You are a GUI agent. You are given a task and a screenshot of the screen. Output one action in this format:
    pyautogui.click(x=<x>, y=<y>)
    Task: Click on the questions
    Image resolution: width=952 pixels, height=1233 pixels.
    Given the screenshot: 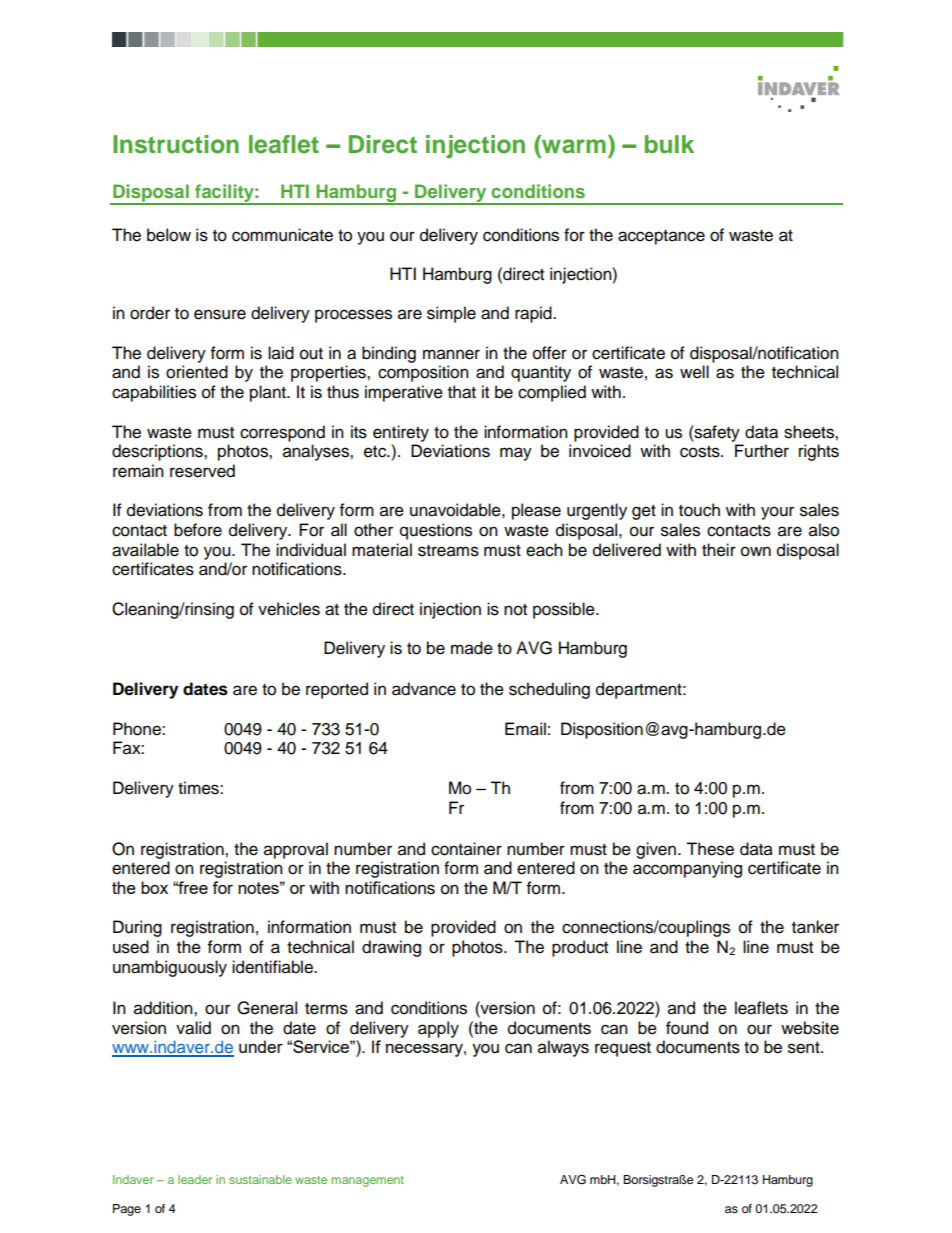 What is the action you would take?
    pyautogui.click(x=436, y=531)
